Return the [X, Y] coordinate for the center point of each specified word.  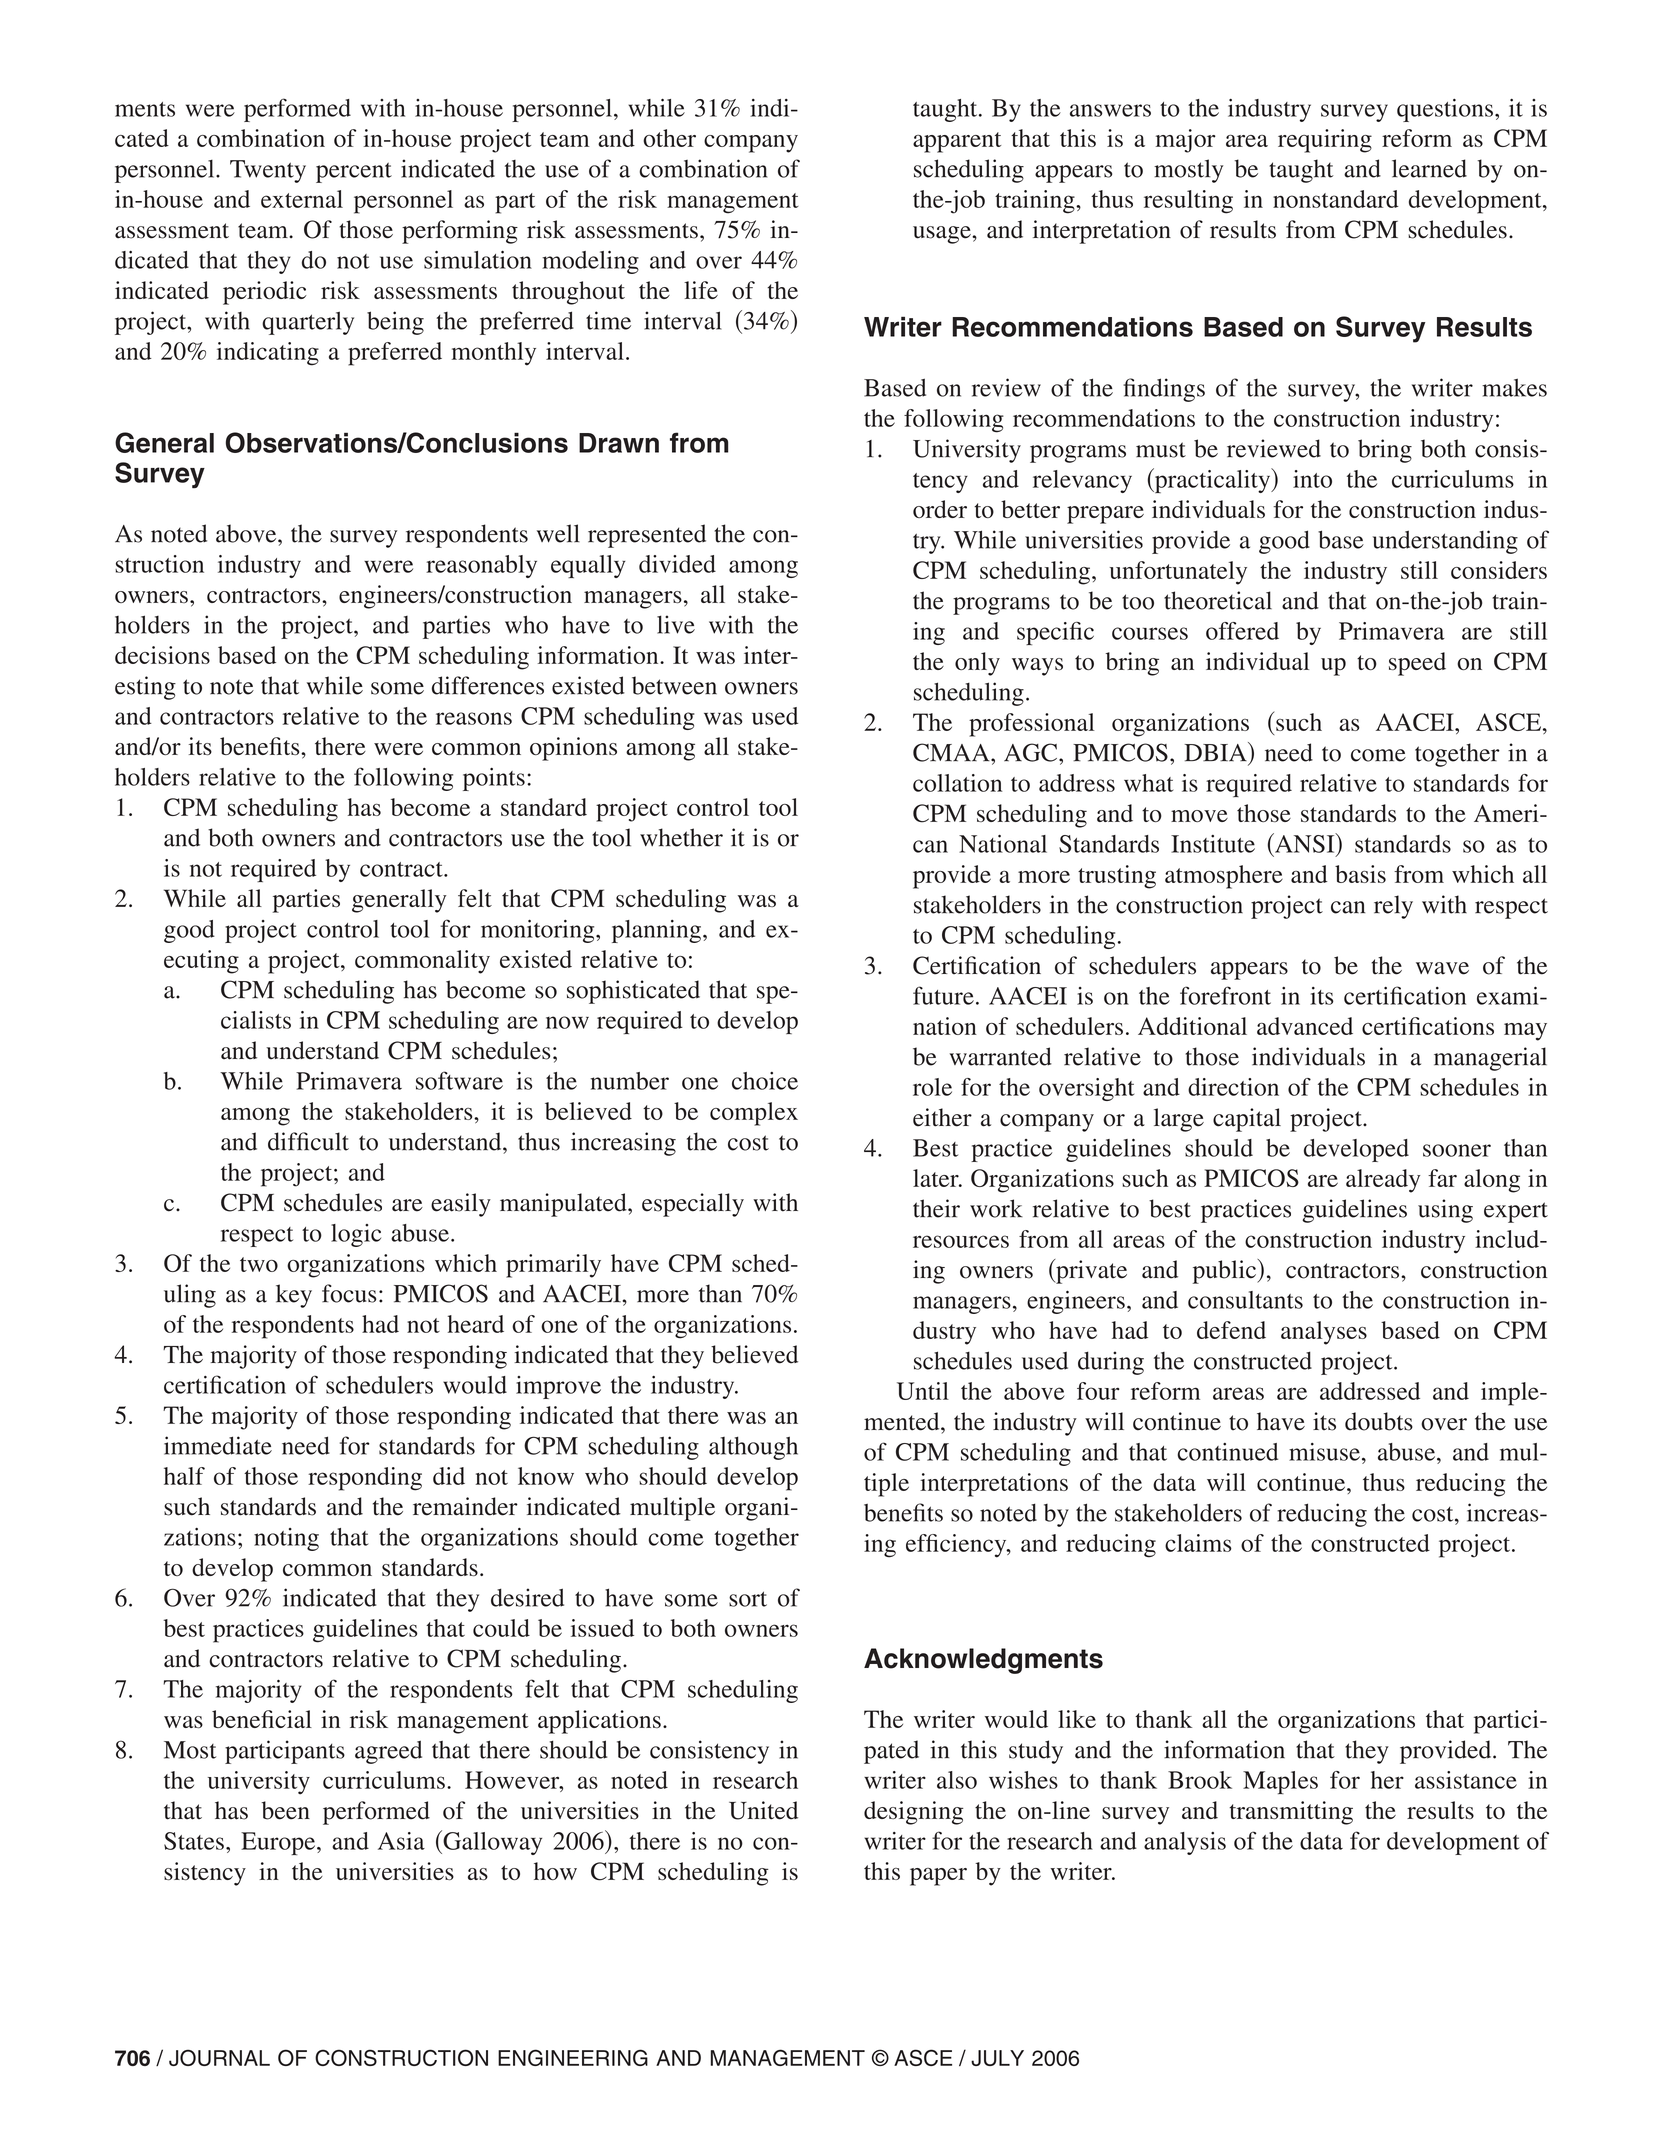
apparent [957, 142]
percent [354, 172]
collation [957, 783]
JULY [997, 2058]
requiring [1325, 141]
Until [923, 1391]
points [494, 779]
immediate [218, 1445]
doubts [1379, 1421]
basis [1360, 874]
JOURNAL [219, 2057]
